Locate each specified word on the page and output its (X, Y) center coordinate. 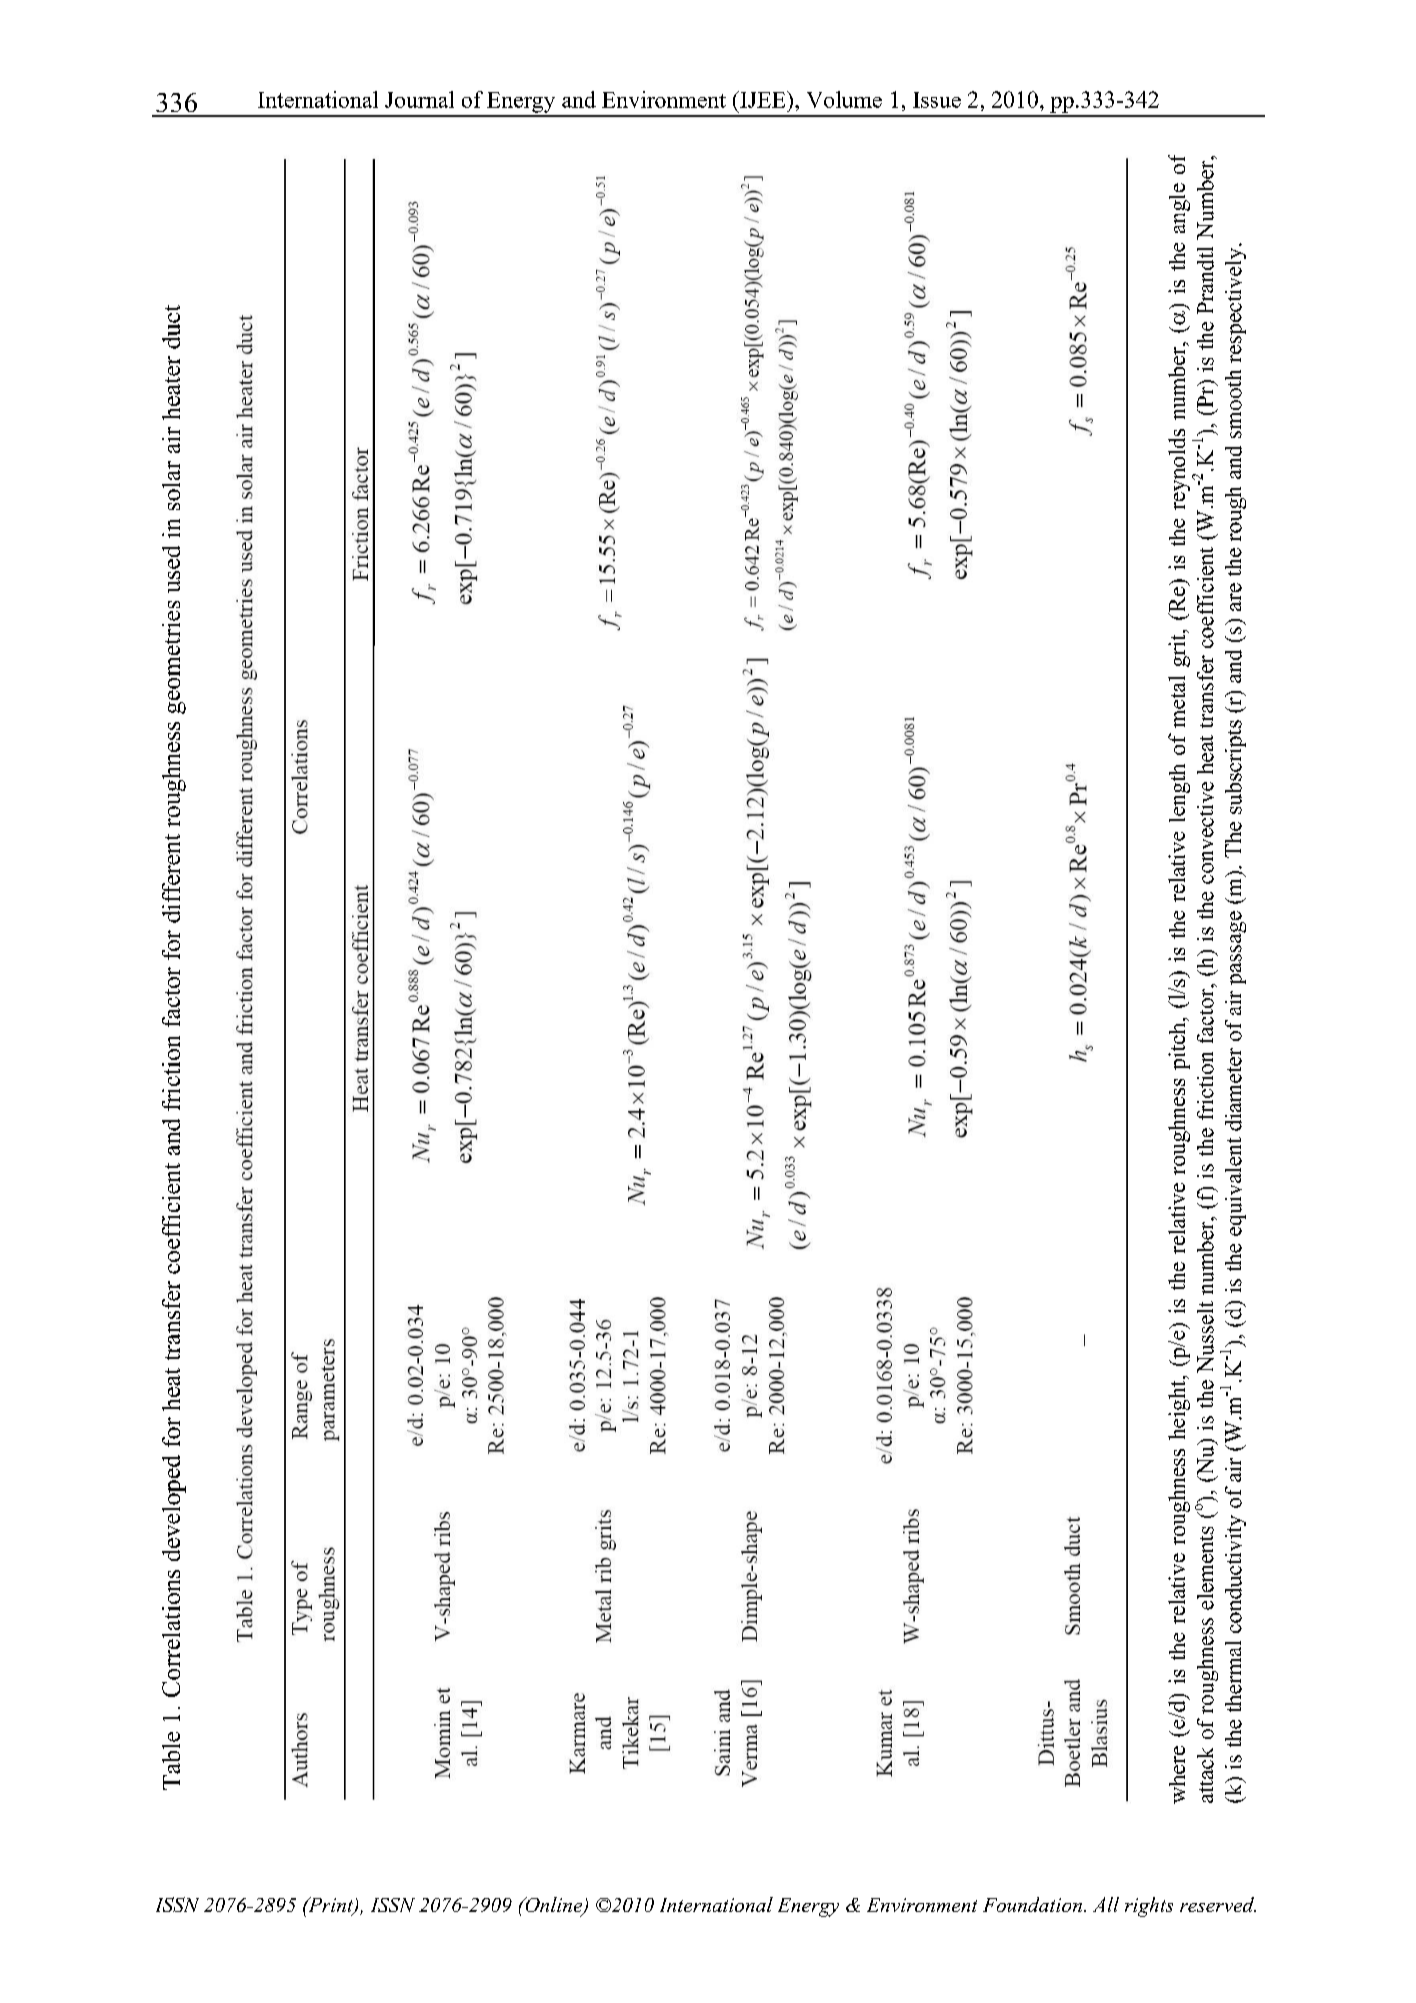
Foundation (1032, 1904)
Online (554, 1906)
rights (1149, 1907)
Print (331, 1906)
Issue (937, 100)
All (1106, 1904)
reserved (1218, 1904)
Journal (419, 99)
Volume (844, 99)
